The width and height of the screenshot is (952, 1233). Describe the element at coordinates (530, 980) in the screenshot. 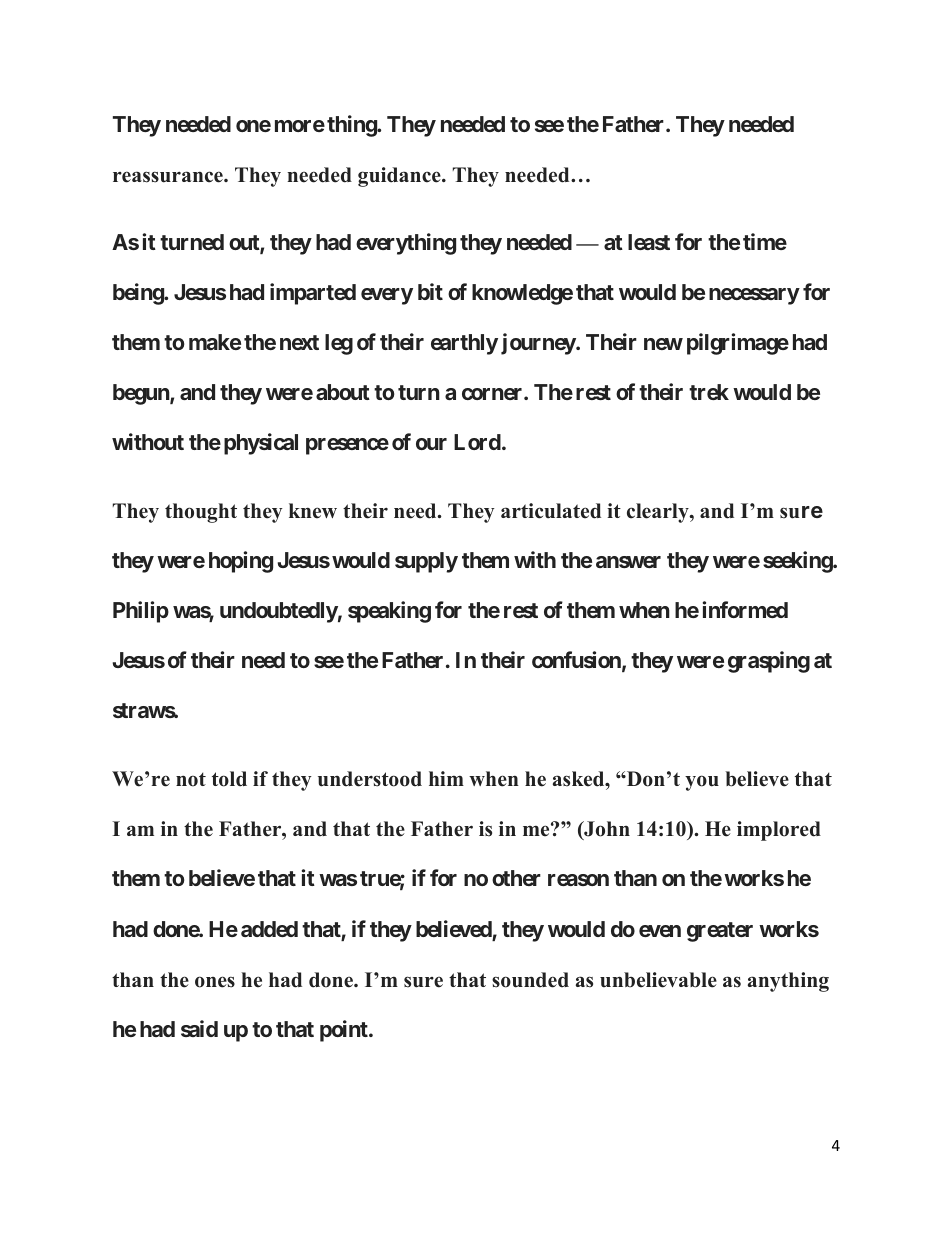

I see `sounded` at that location.
